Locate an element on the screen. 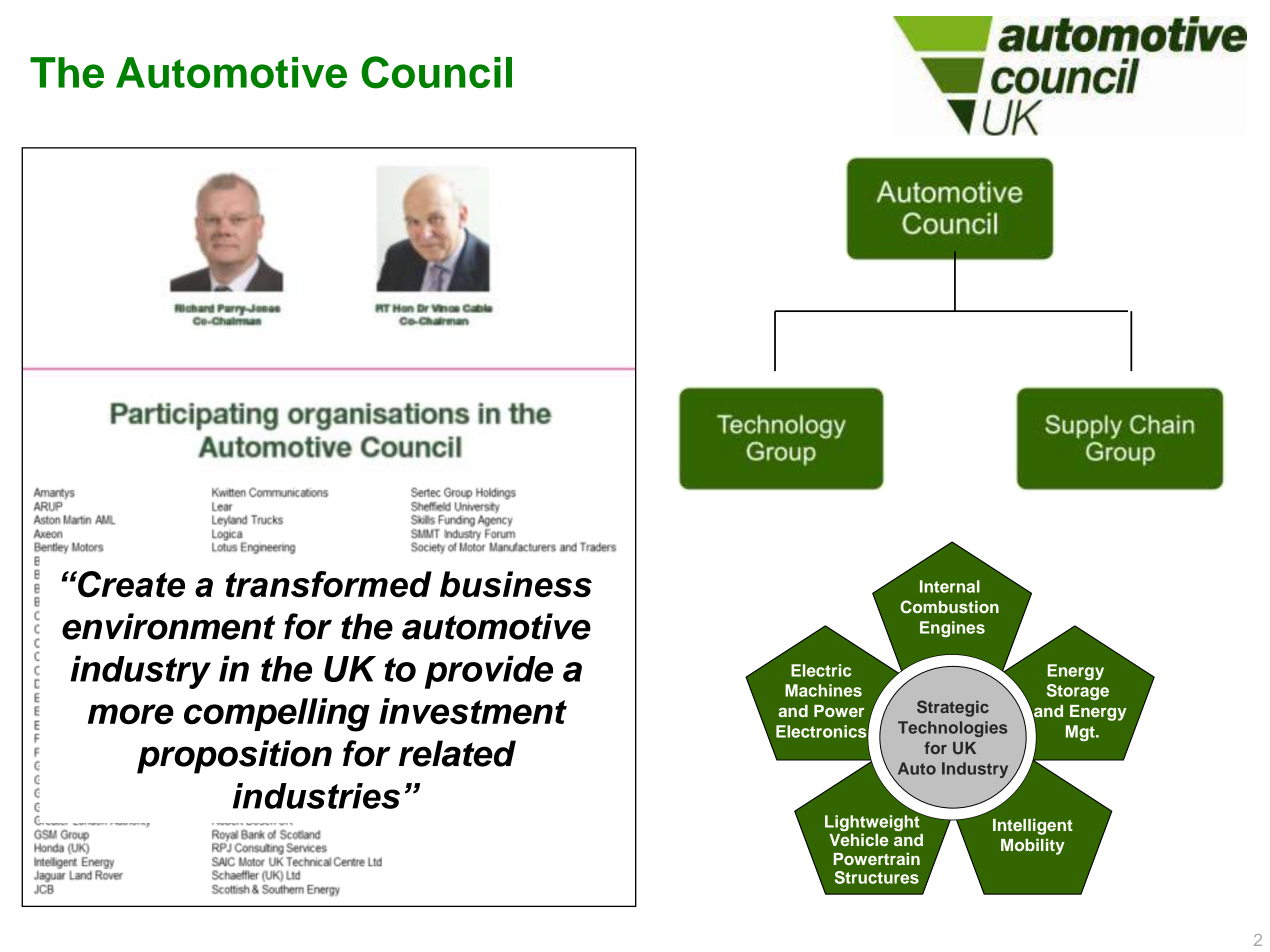  provide is located at coordinates (489, 672).
